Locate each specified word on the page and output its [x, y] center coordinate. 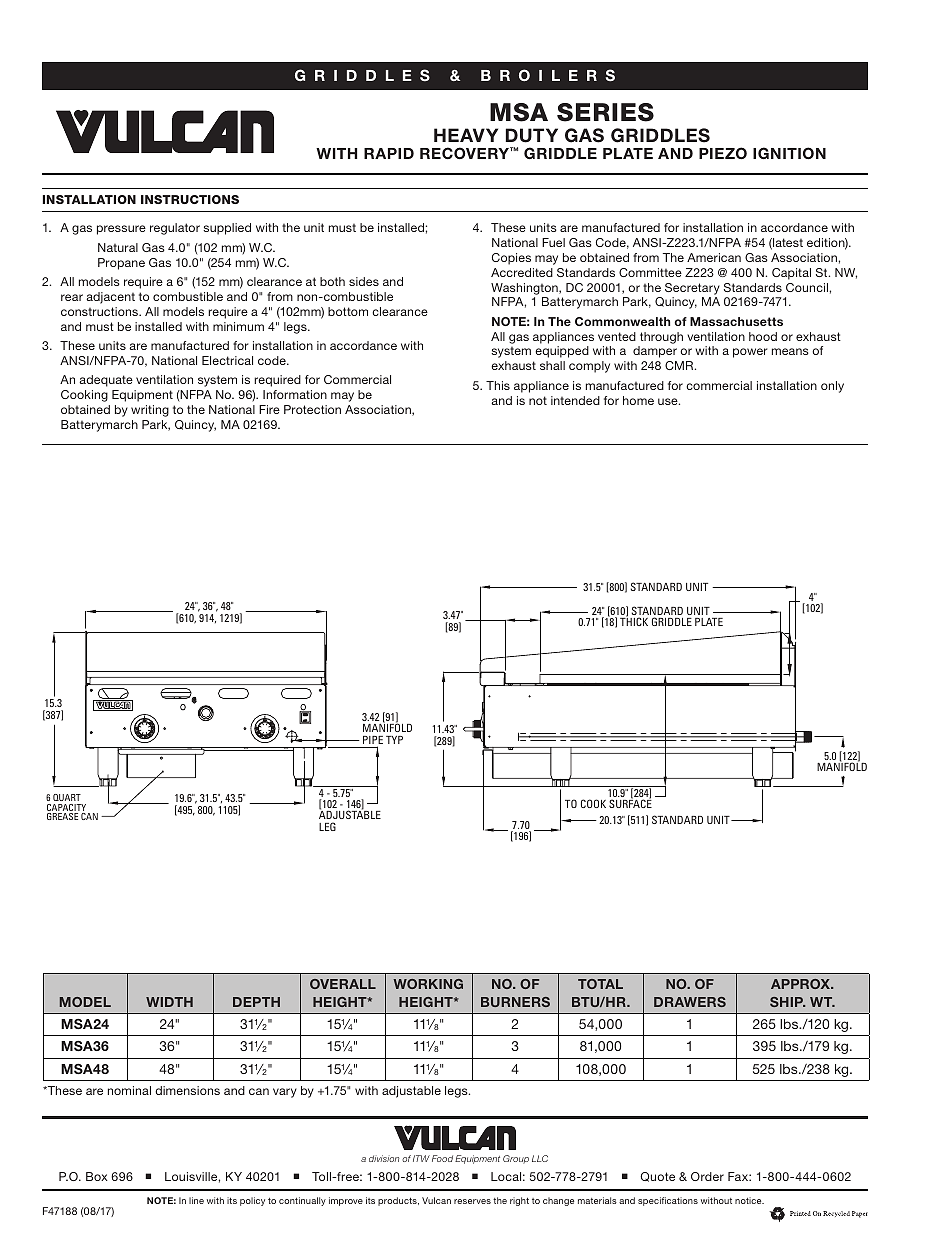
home [638, 400]
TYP [394, 740]
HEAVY [466, 135]
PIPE [373, 741]
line [196, 1200]
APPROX [801, 984]
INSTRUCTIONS [190, 199]
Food [442, 1158]
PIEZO [723, 153]
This [498, 385]
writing [150, 411]
